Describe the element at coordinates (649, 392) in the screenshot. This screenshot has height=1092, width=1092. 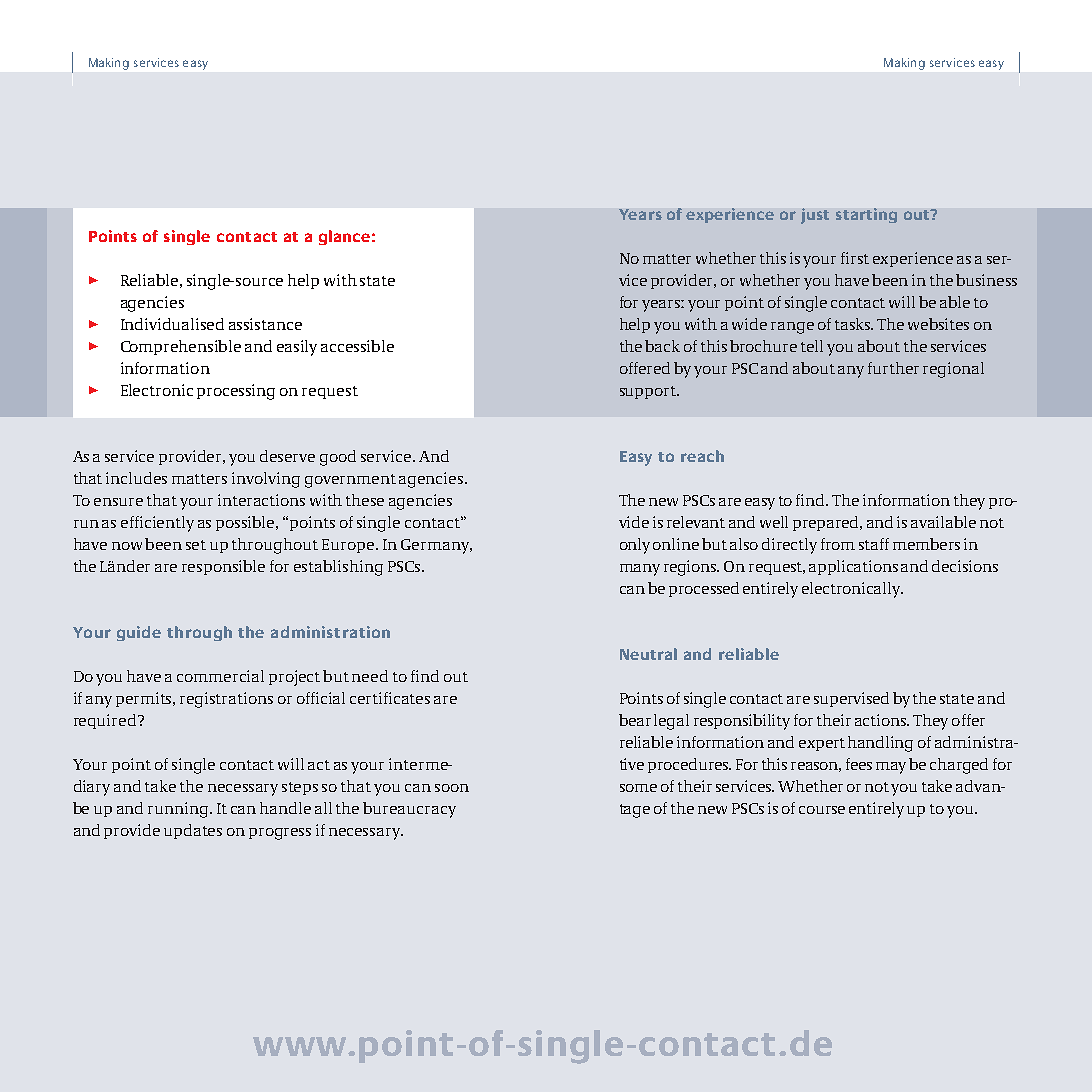
I see `support` at that location.
